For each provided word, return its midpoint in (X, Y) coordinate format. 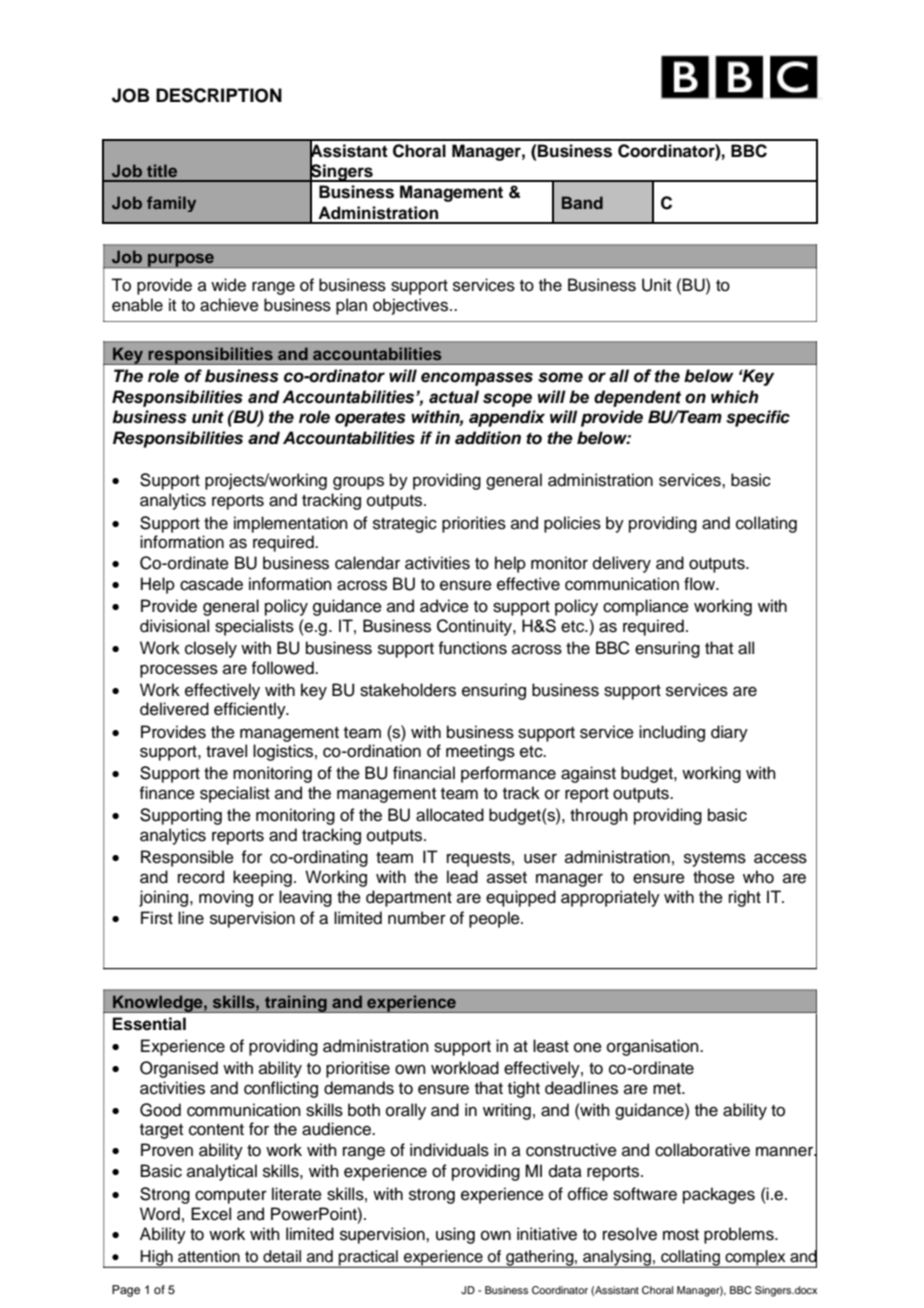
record (201, 877)
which (735, 397)
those (714, 877)
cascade (211, 584)
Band (582, 202)
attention (209, 1256)
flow (700, 584)
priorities (474, 524)
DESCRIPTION (219, 95)
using (455, 1235)
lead (462, 877)
